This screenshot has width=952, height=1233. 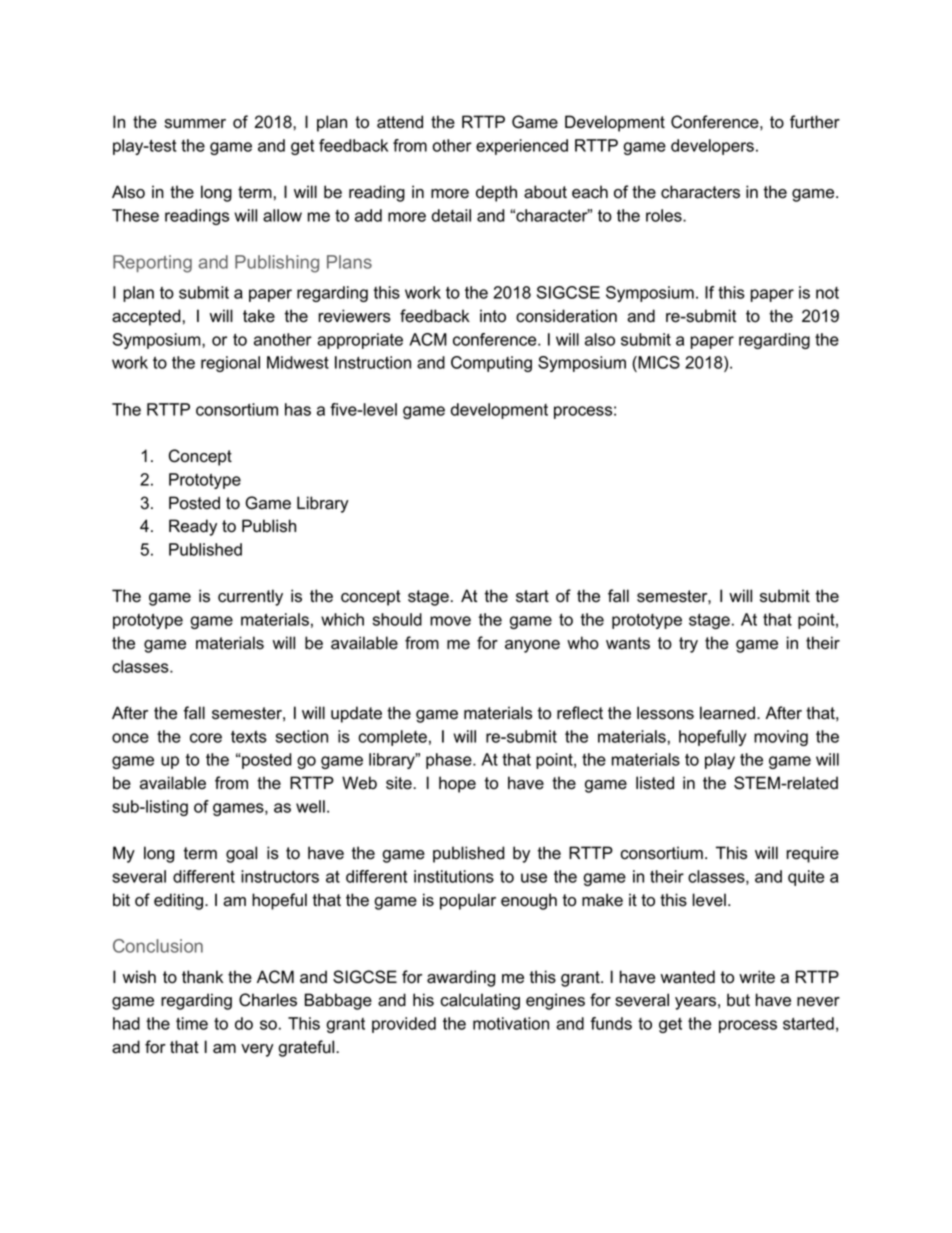 I want to click on MICS, so click(x=658, y=364).
